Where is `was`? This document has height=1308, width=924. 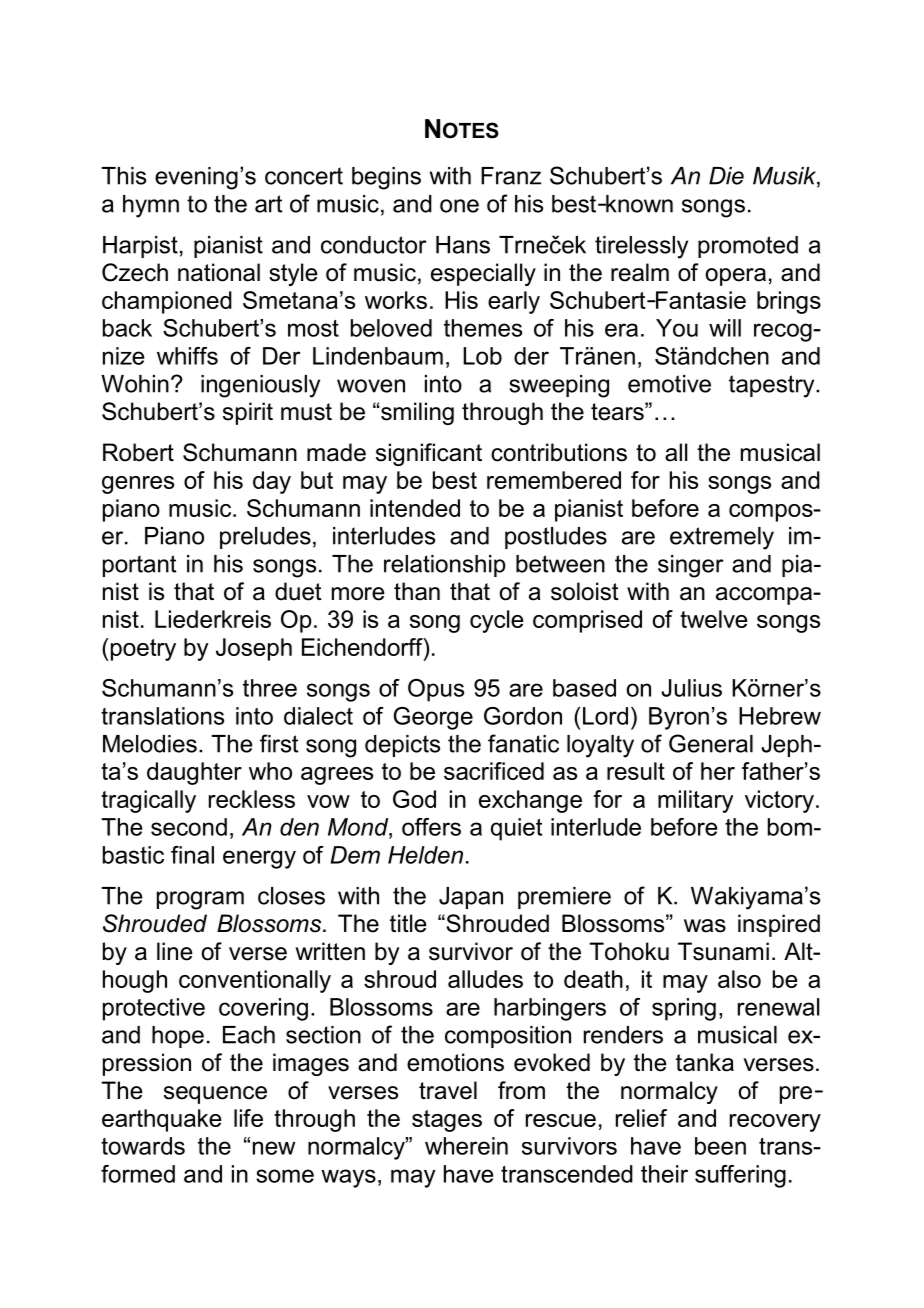
was is located at coordinates (705, 926).
